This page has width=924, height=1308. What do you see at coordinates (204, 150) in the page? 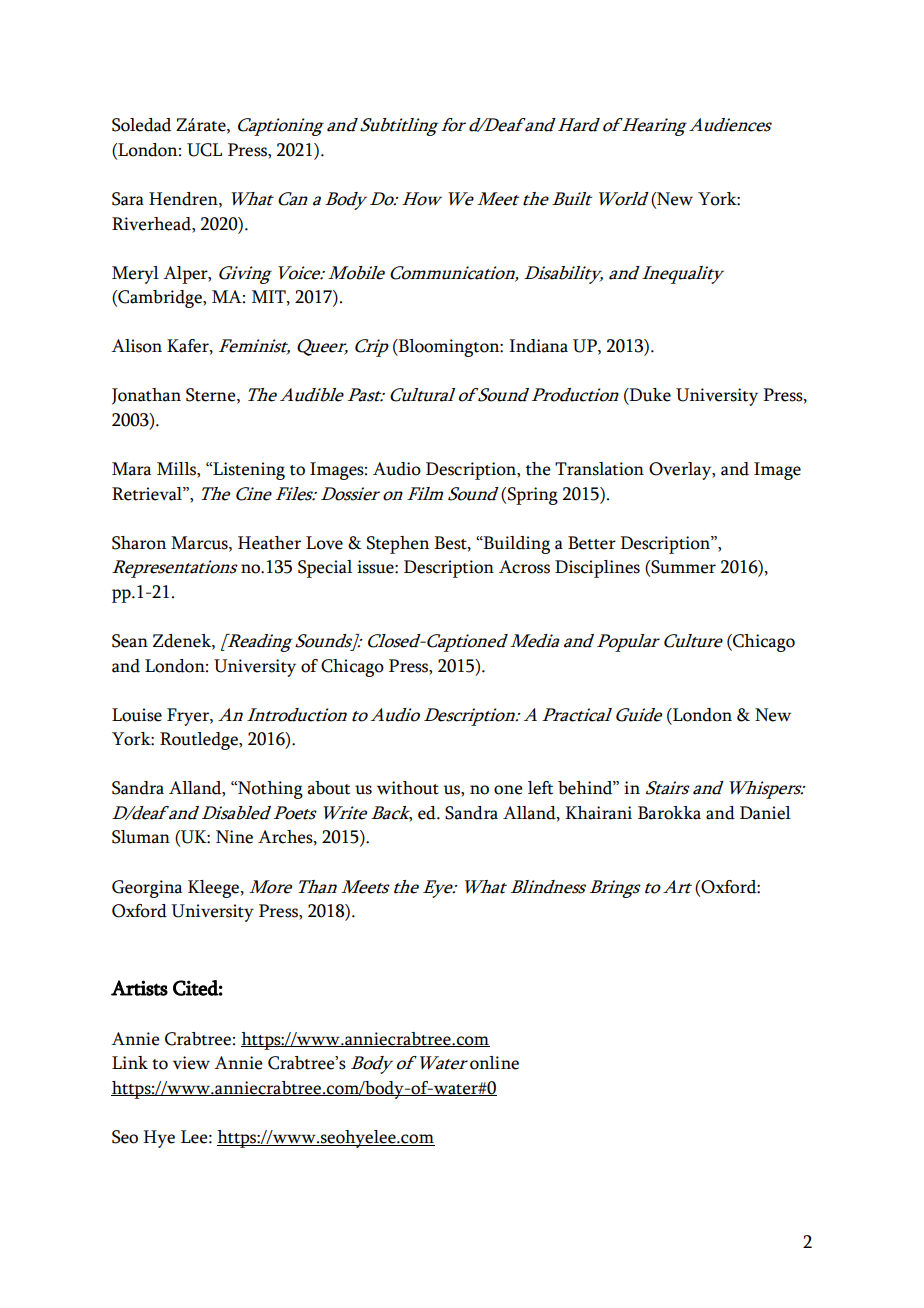
I see `UCL` at bounding box center [204, 150].
